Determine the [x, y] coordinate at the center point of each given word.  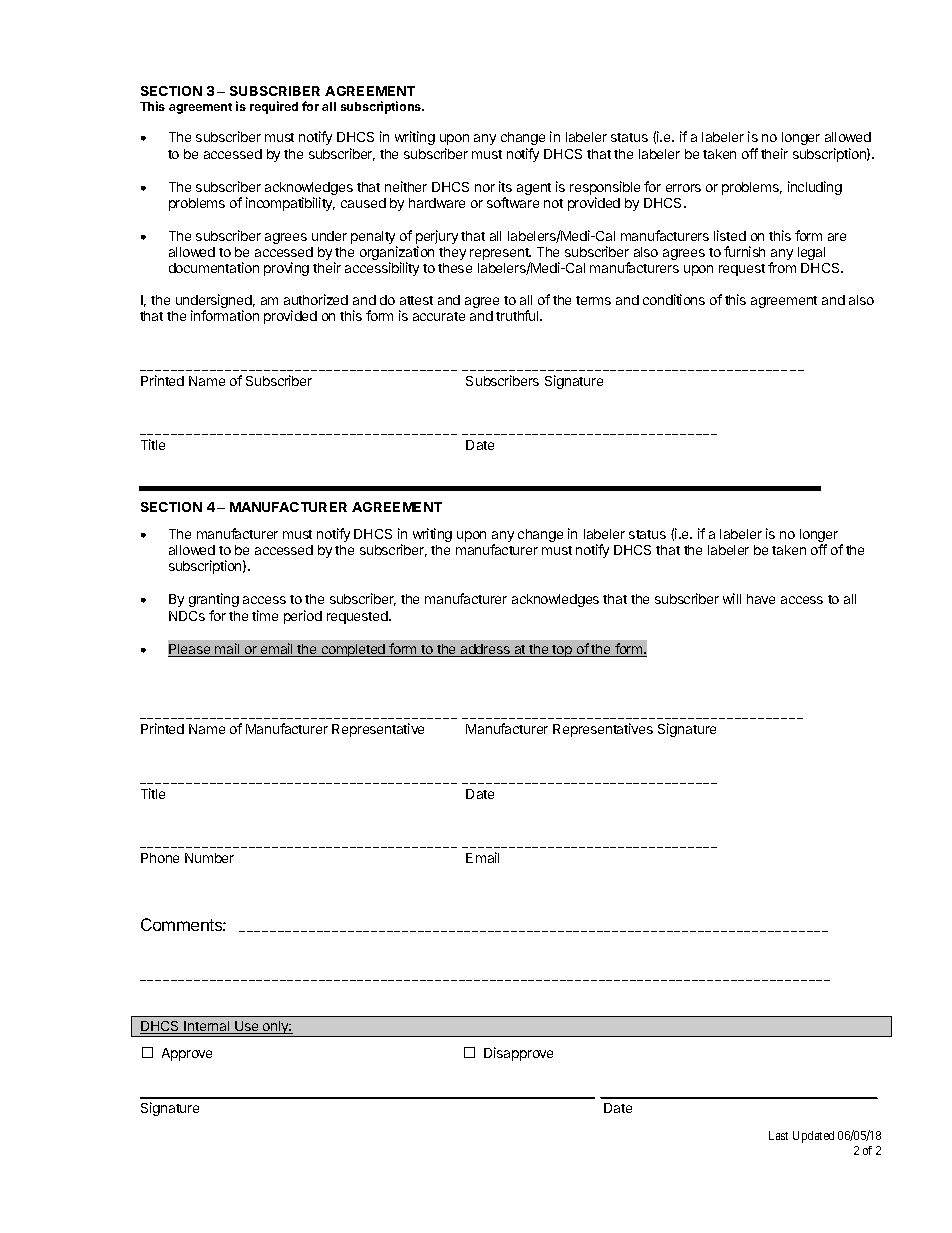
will [732, 598]
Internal [207, 1027]
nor [485, 188]
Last [778, 1135]
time [265, 615]
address [485, 650]
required [274, 107]
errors [683, 188]
